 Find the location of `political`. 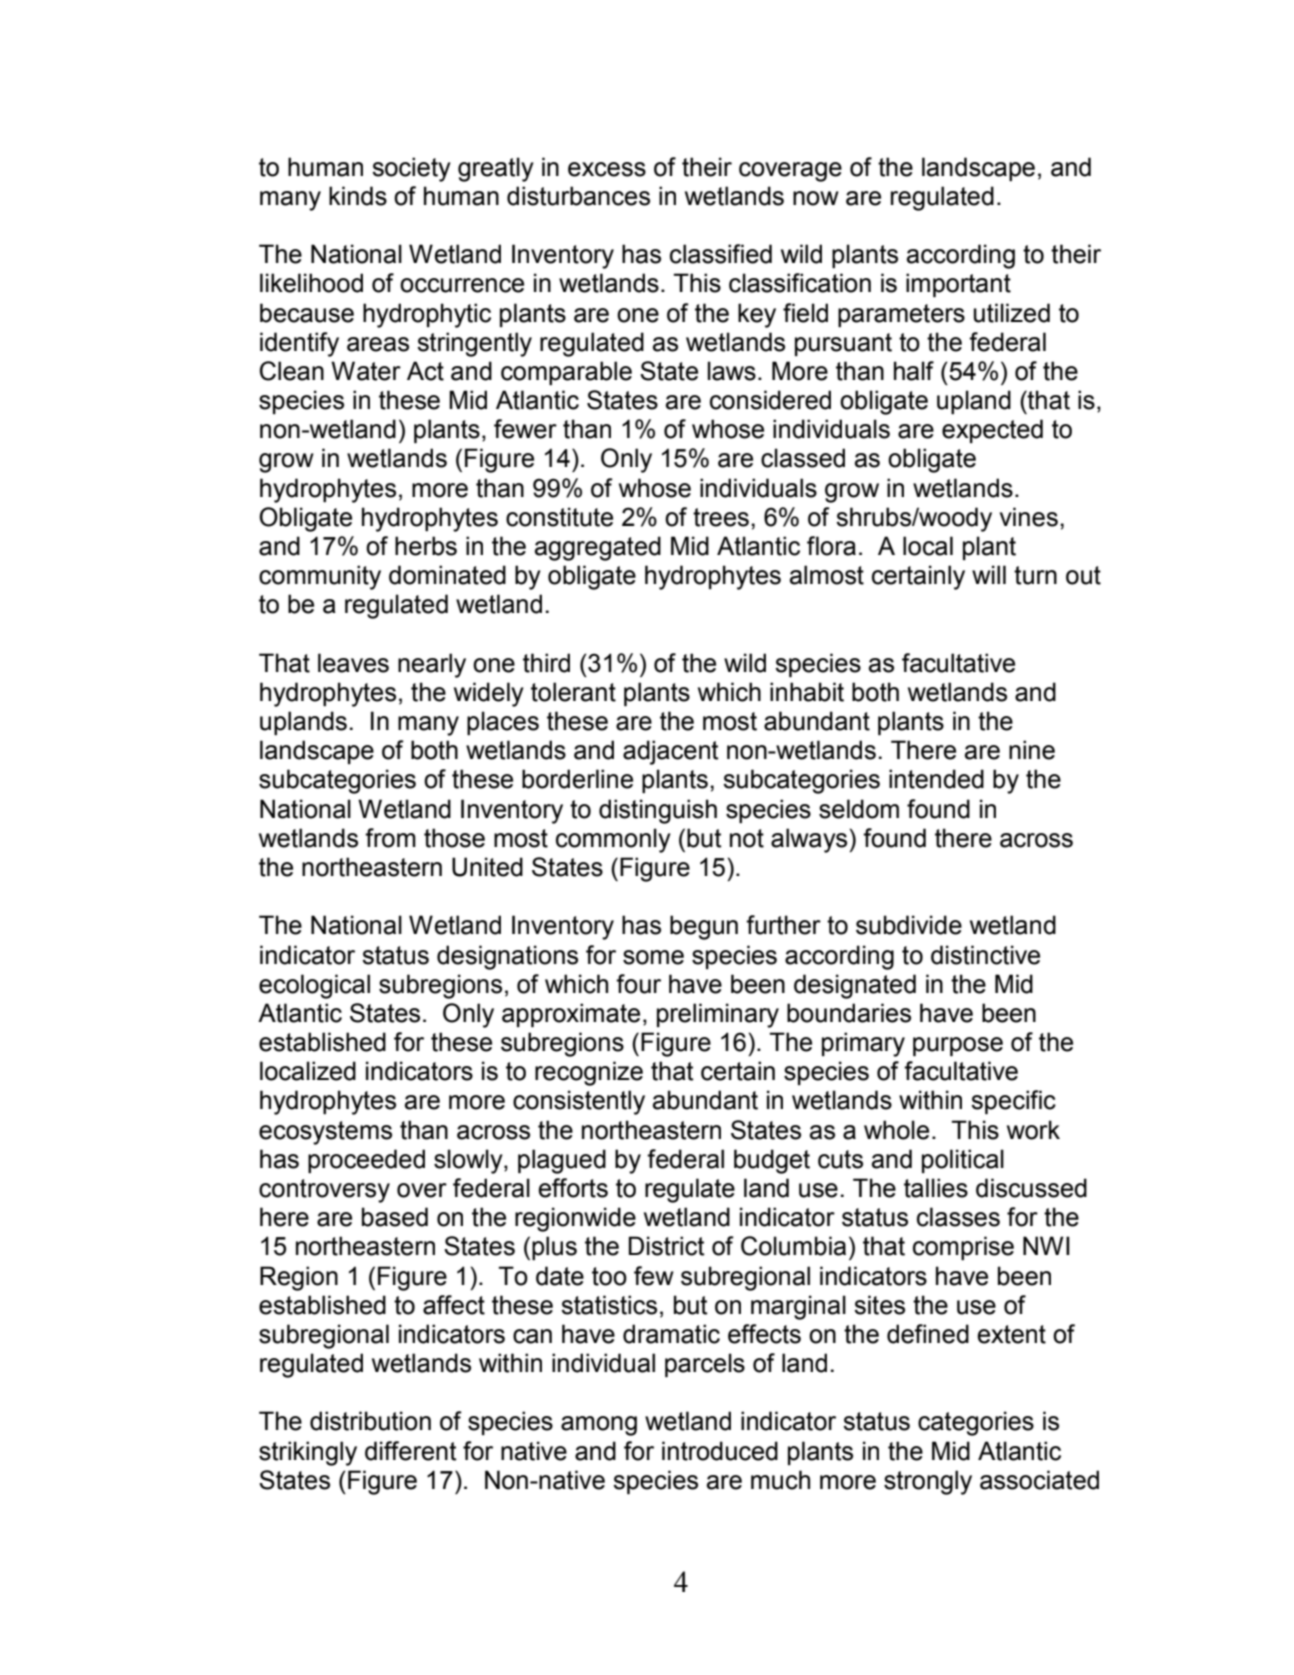

political is located at coordinates (963, 1161).
